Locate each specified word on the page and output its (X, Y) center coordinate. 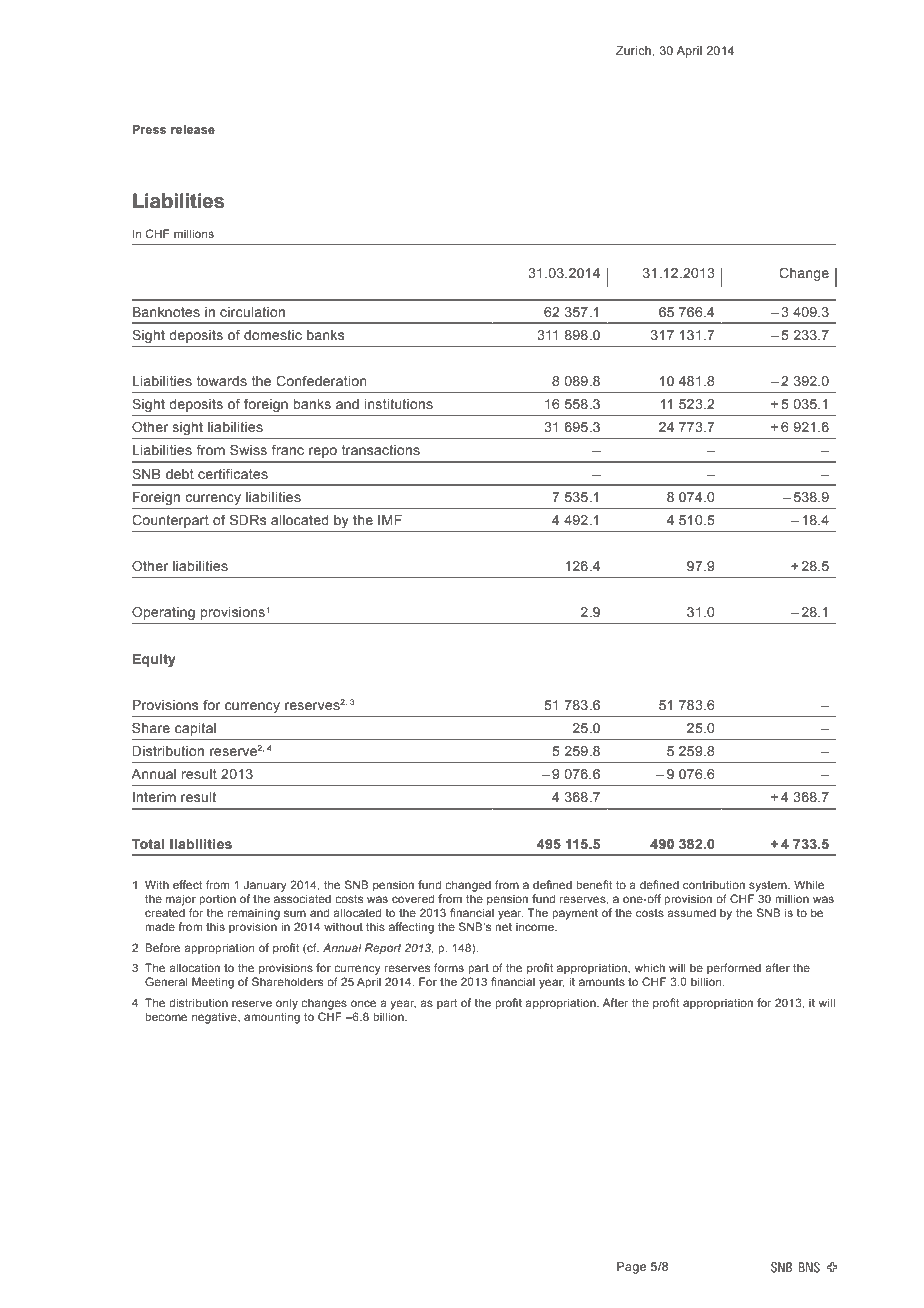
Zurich (634, 50)
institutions (399, 404)
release (193, 129)
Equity (154, 660)
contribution (714, 884)
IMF (390, 520)
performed (734, 969)
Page (631, 1268)
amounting (272, 1018)
